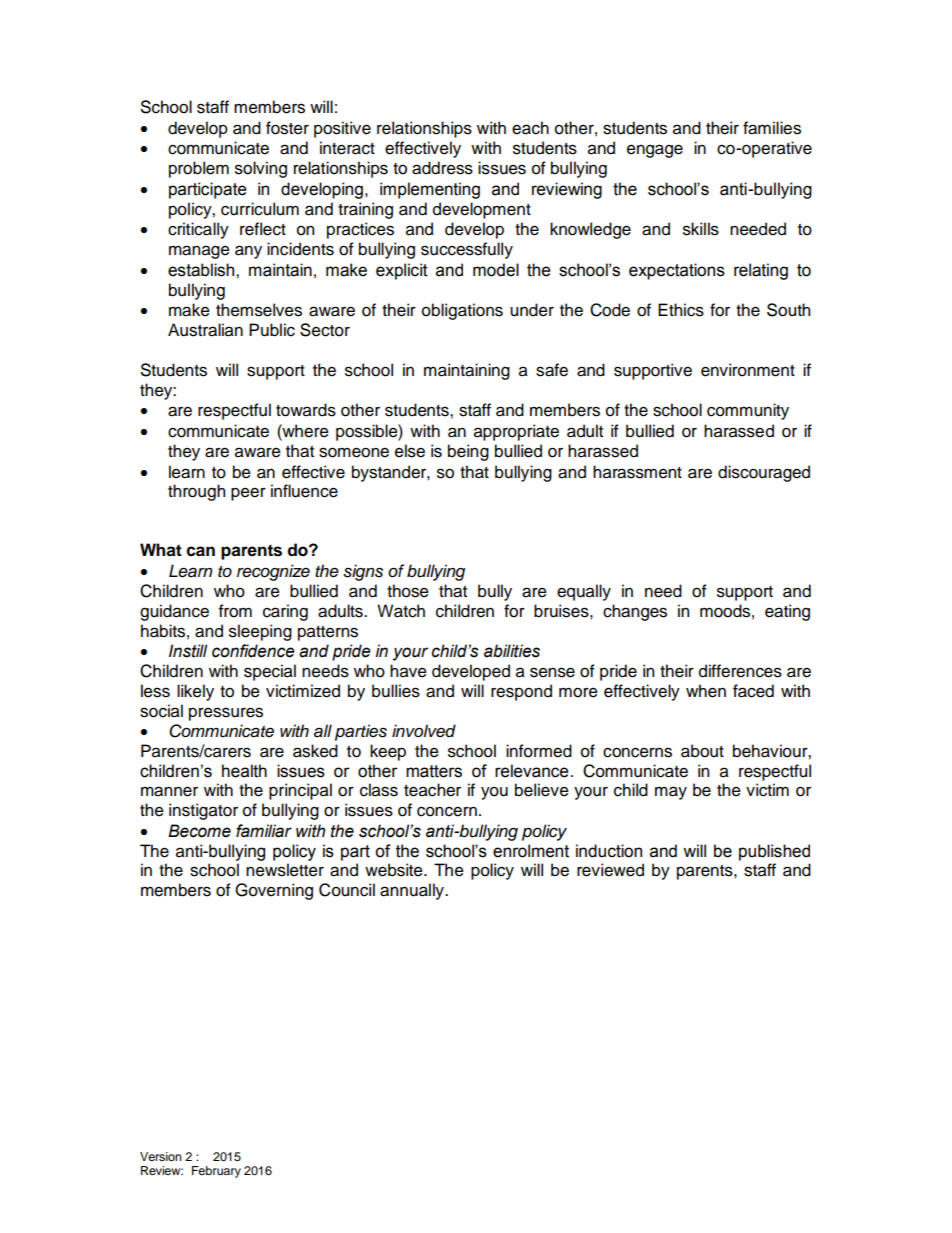  What do you see at coordinates (248, 494) in the screenshot?
I see `peer` at bounding box center [248, 494].
